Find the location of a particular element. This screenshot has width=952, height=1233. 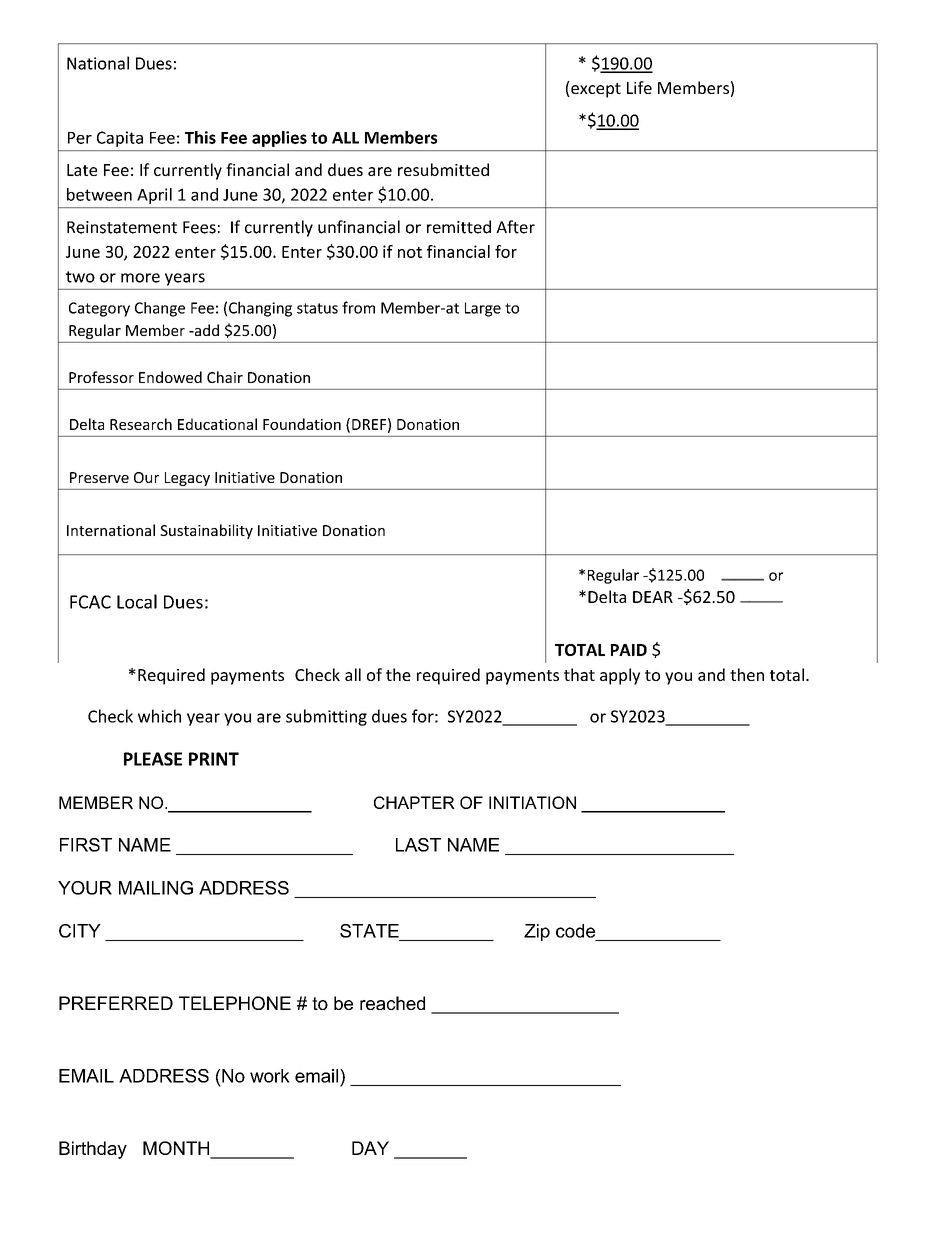

INITIATION is located at coordinates (532, 802).
